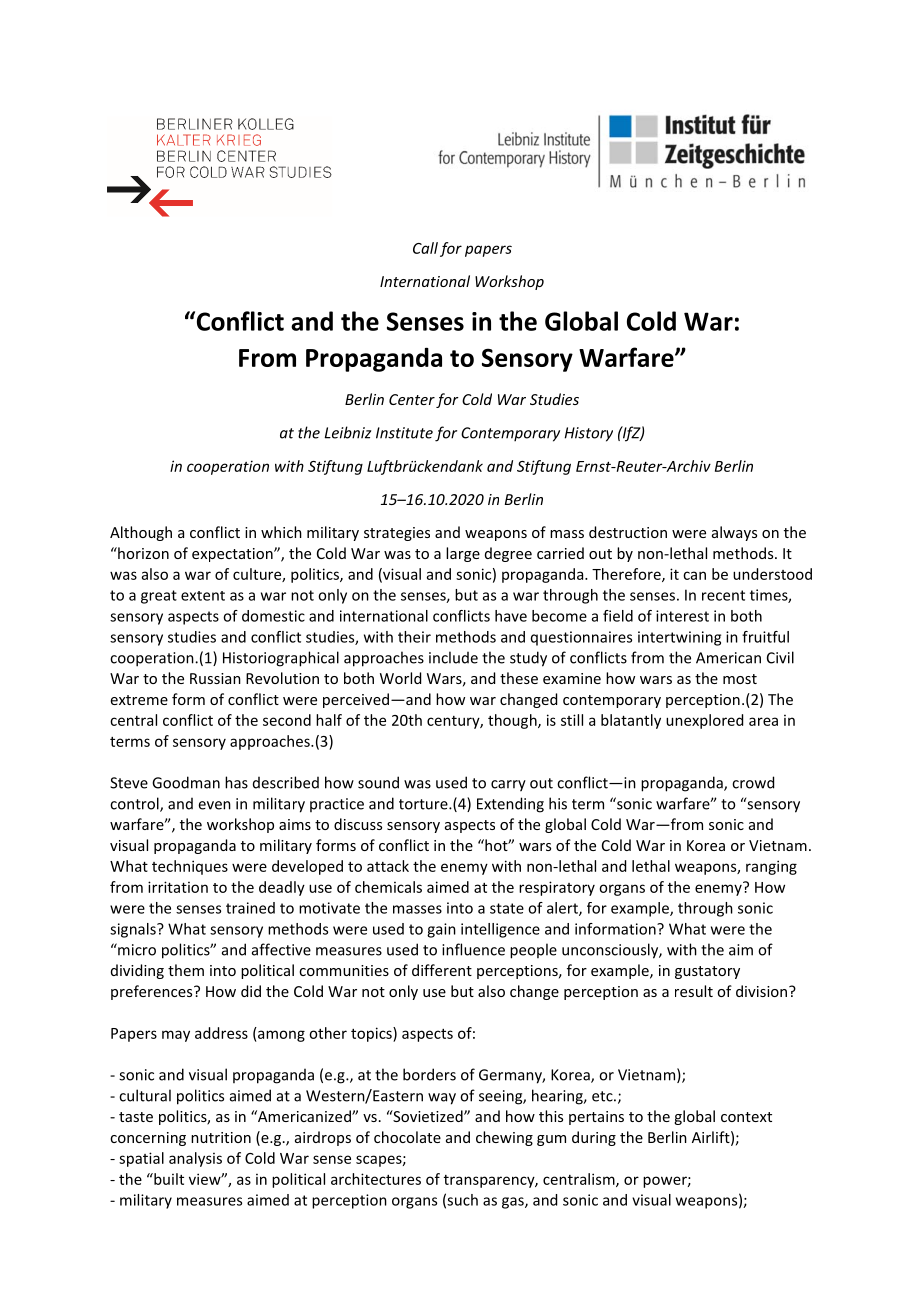 Image resolution: width=924 pixels, height=1308 pixels. What do you see at coordinates (400, 678) in the document?
I see `World` at bounding box center [400, 678].
